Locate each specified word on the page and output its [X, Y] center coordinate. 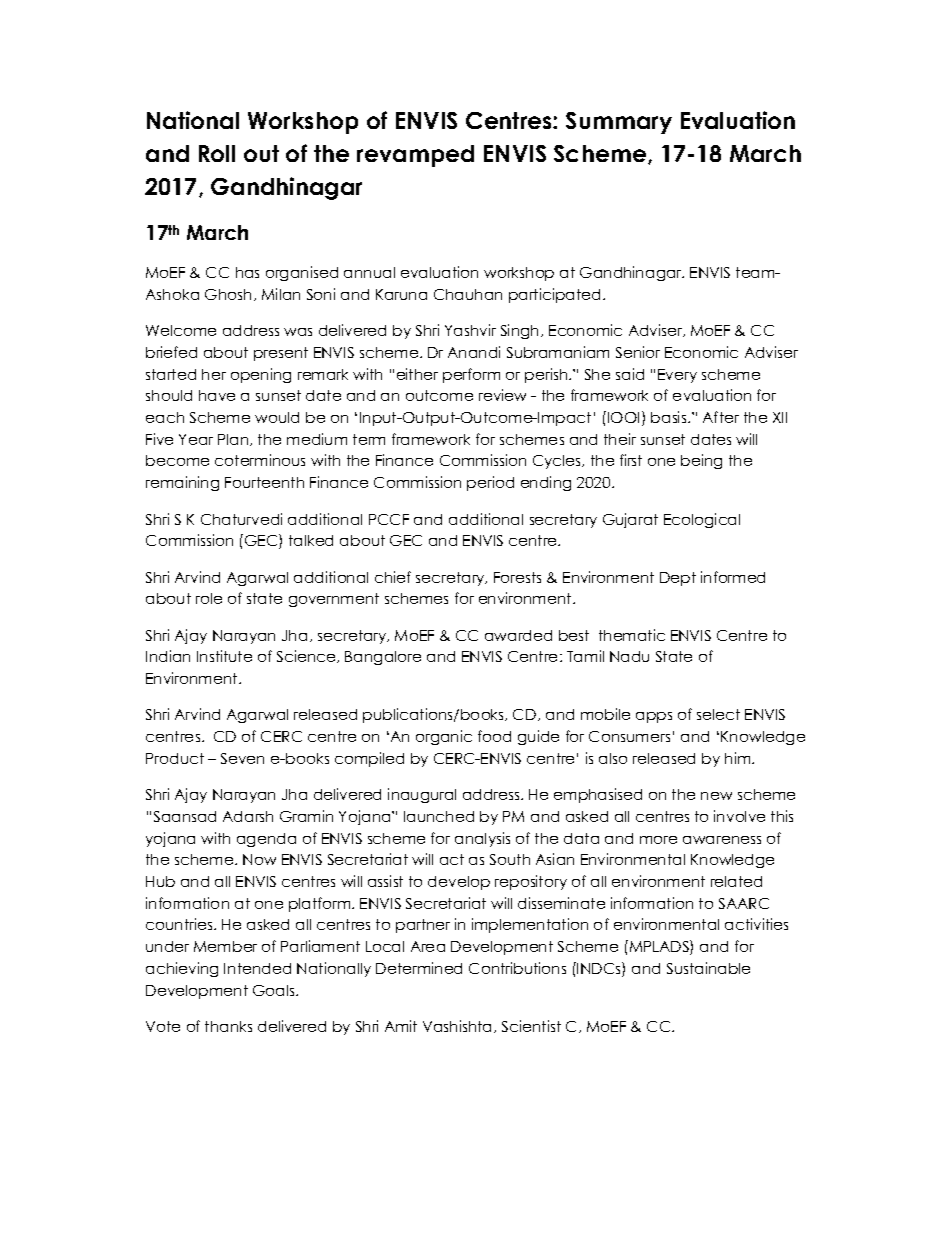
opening [261, 375]
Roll [217, 153]
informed [733, 577]
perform [471, 375]
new [716, 796]
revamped [415, 156]
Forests [517, 577]
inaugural [422, 795]
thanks [228, 1026]
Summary [619, 123]
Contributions [517, 968]
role [209, 598]
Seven [242, 758]
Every [677, 376]
